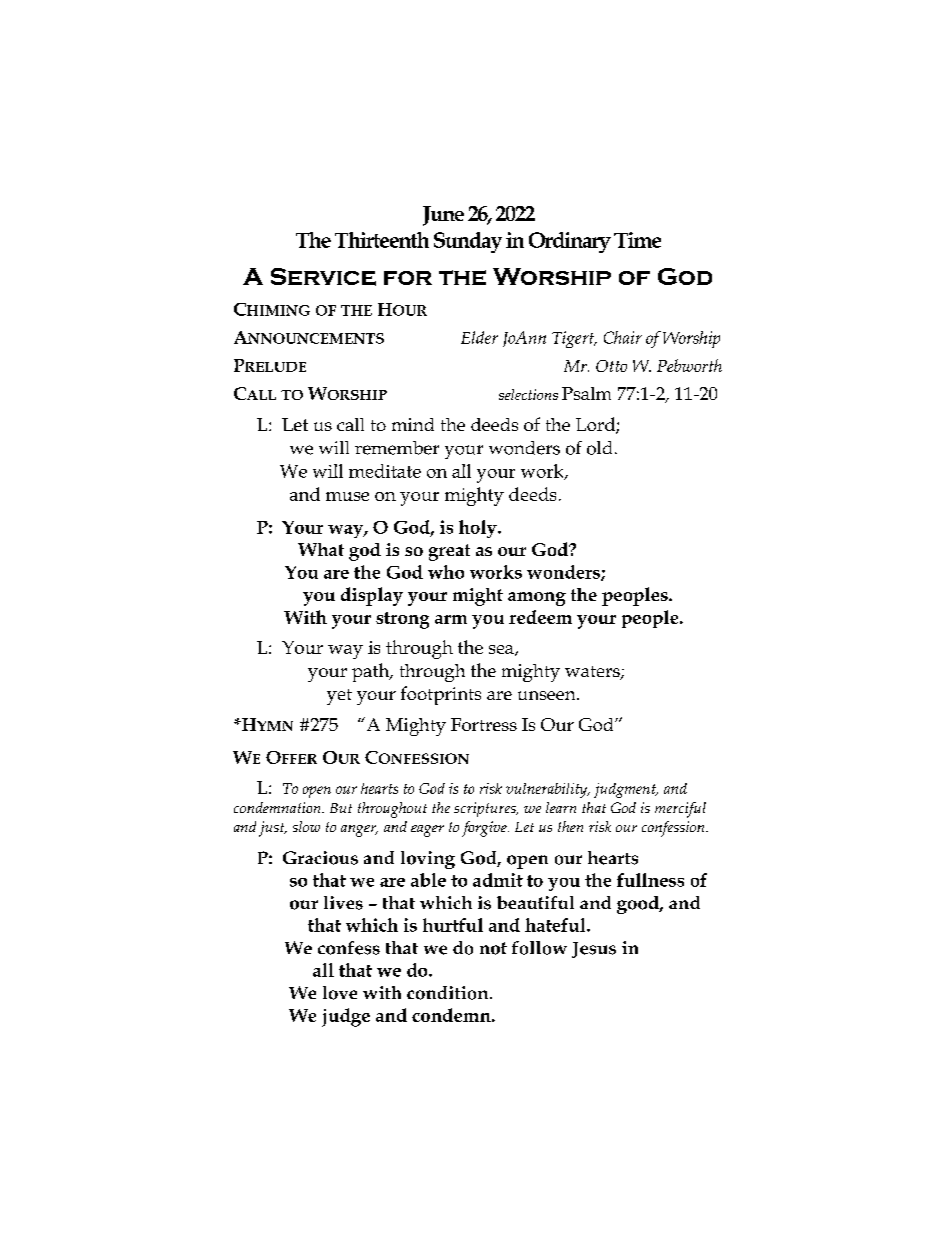  Describe the element at coordinates (323, 277) in the image. I see `Service` at that location.
